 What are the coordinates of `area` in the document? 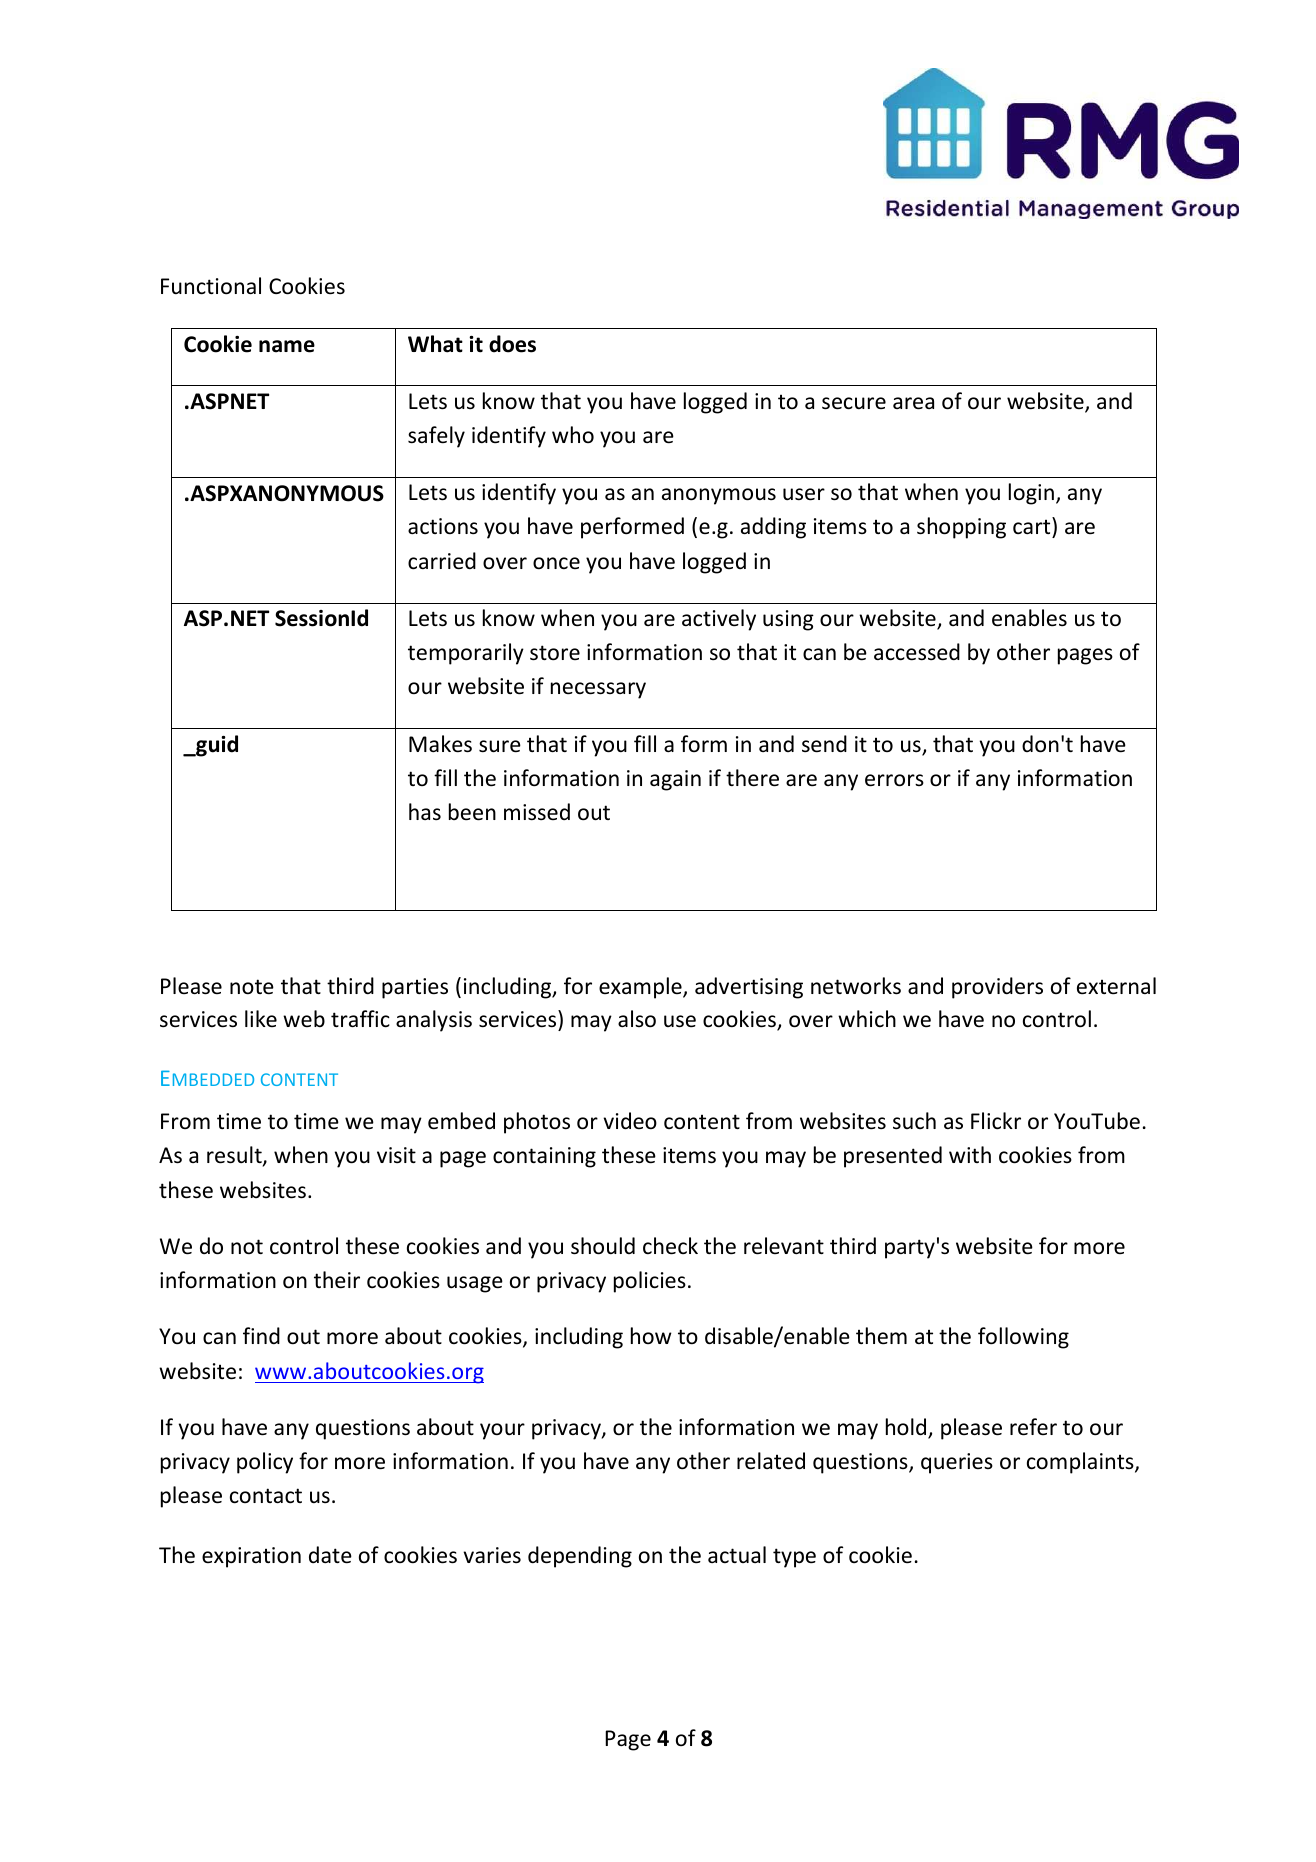 It's located at (913, 403).
